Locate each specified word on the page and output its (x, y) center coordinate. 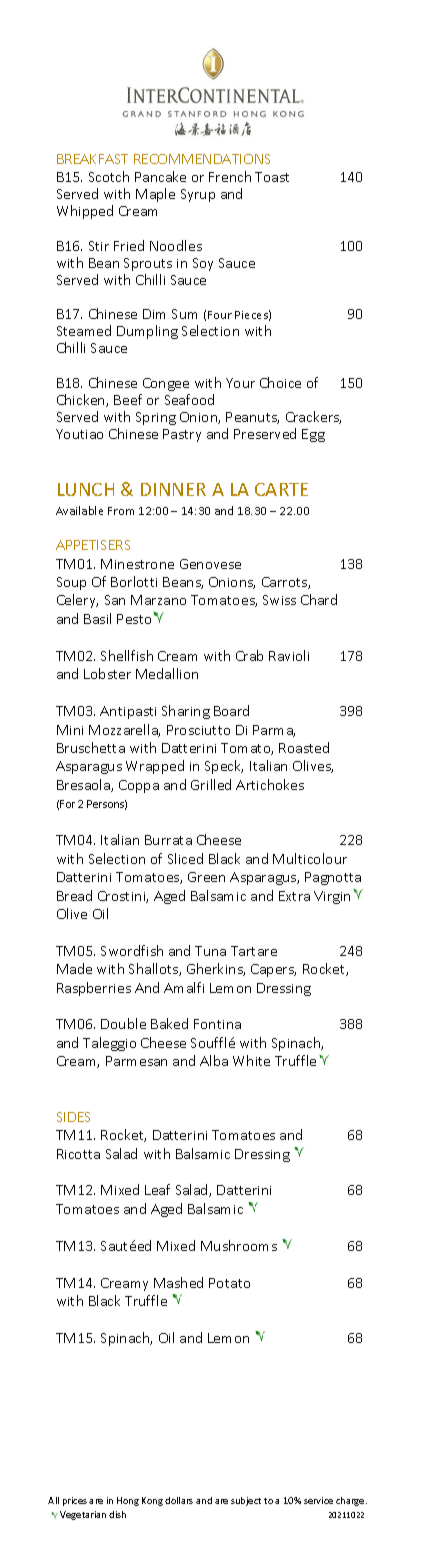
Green (206, 877)
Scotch (109, 176)
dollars (179, 1500)
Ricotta (78, 1154)
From (121, 511)
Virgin (332, 897)
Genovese (210, 564)
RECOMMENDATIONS (202, 159)
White (251, 1060)
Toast (272, 177)
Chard (319, 599)
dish (117, 1514)
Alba (214, 1060)
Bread (74, 895)
